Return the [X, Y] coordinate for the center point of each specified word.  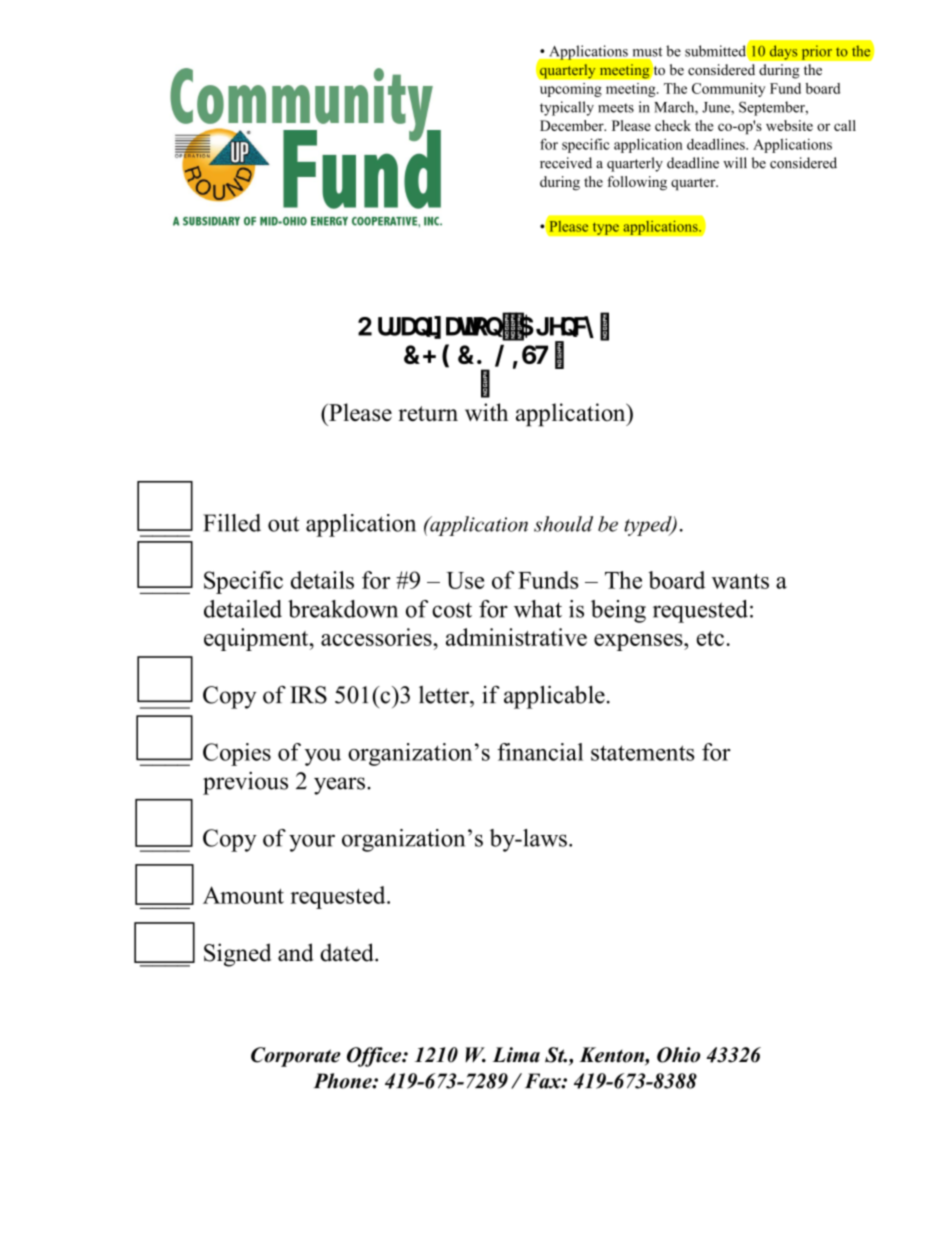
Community [728, 90]
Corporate [296, 1057]
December [573, 125]
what [538, 609]
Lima [516, 1055]
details [322, 580]
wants [740, 581]
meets [616, 108]
